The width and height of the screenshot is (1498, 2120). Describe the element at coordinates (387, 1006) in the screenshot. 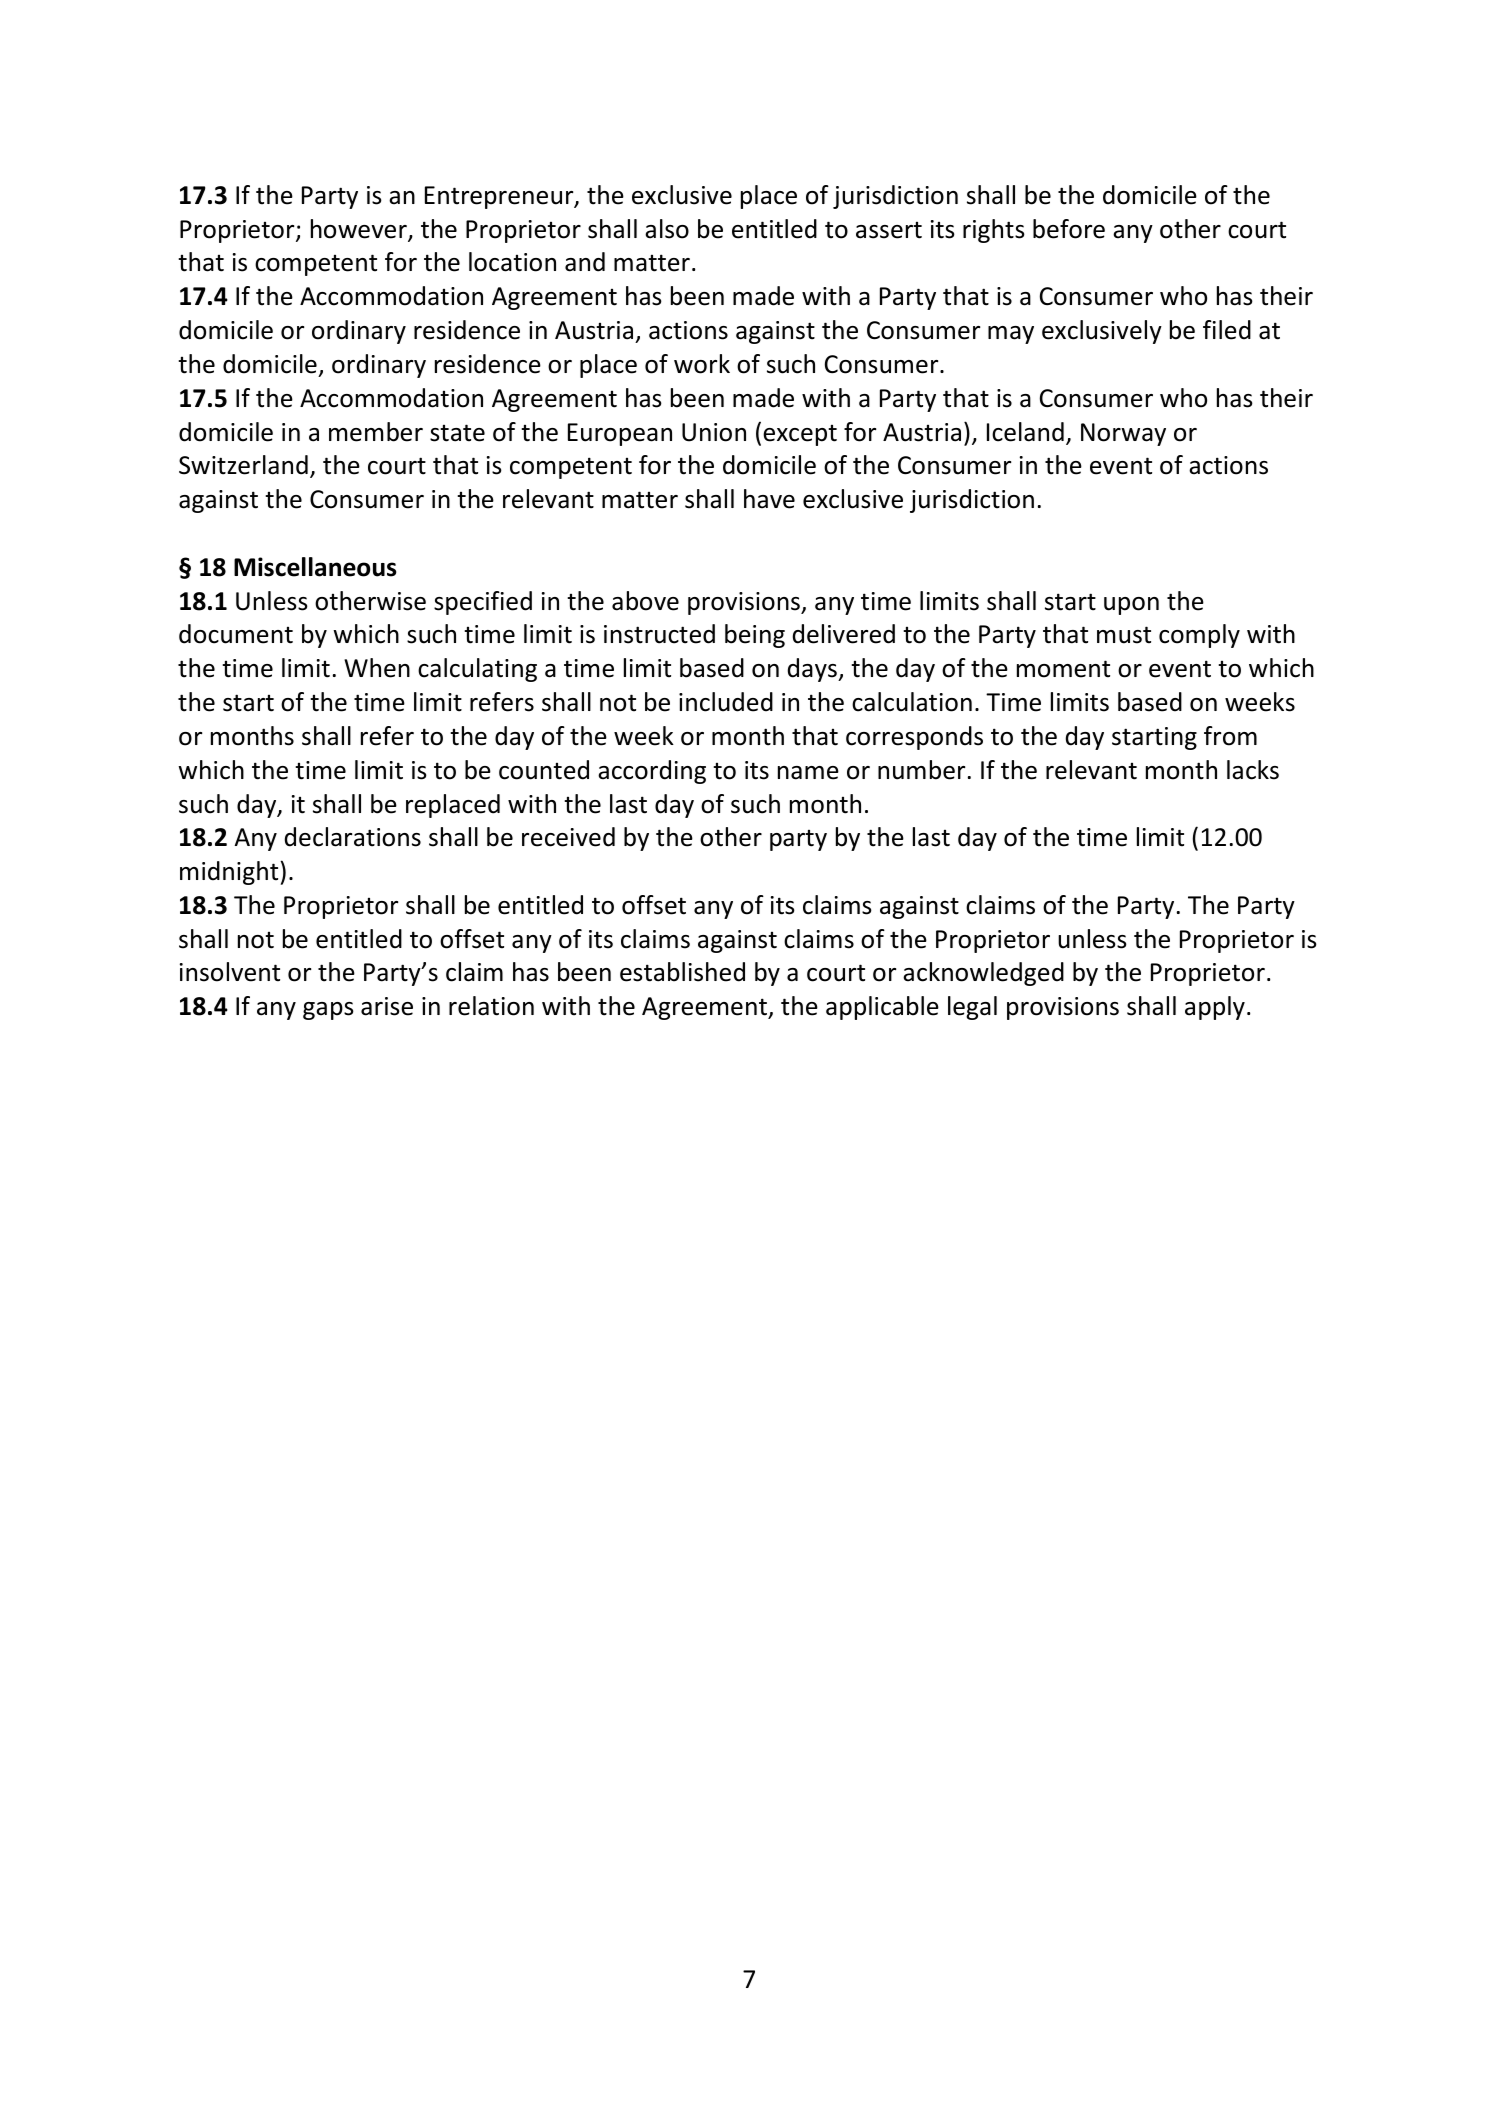

I see `arise` at that location.
